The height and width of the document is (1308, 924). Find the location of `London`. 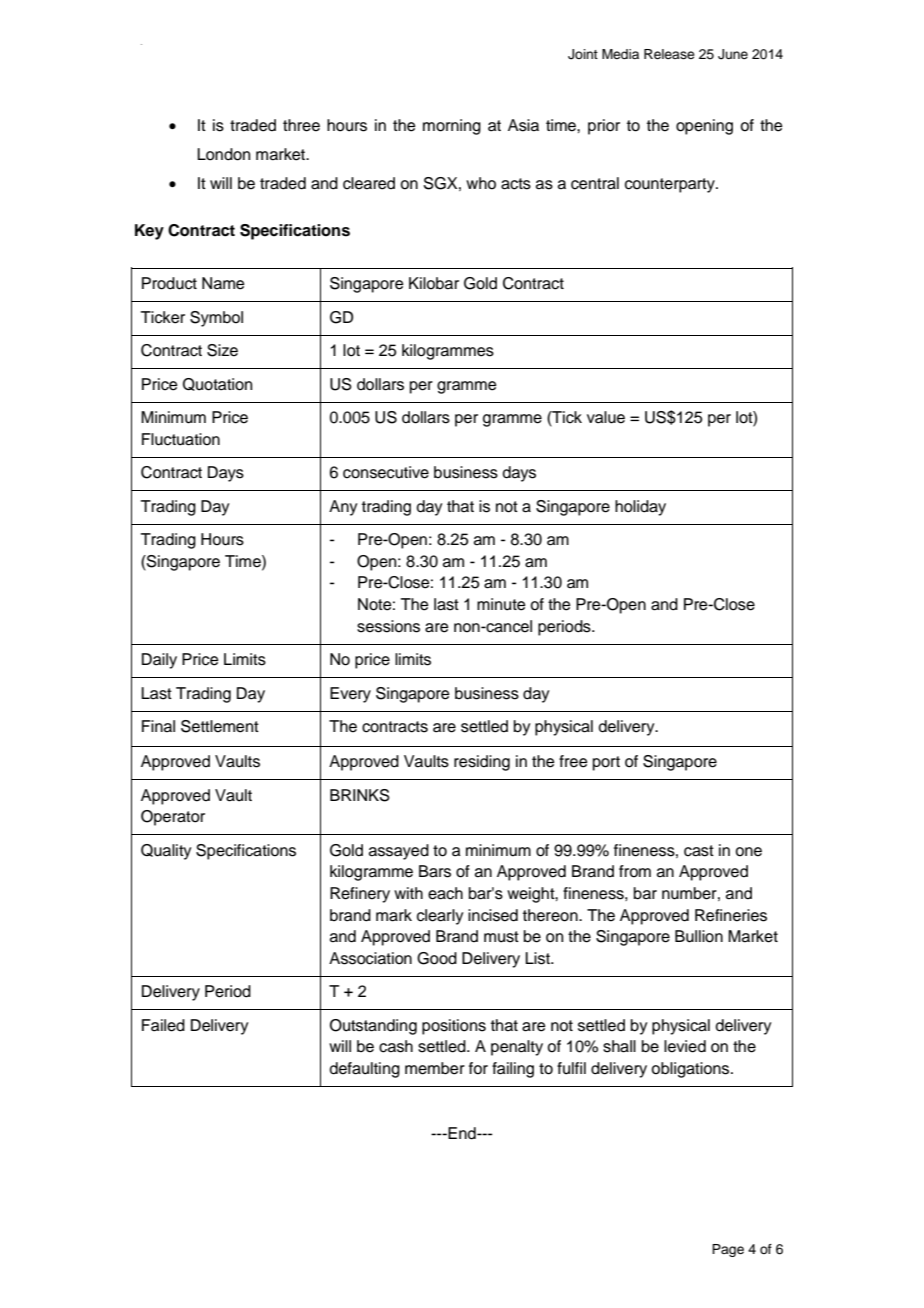

London is located at coordinates (223, 154).
